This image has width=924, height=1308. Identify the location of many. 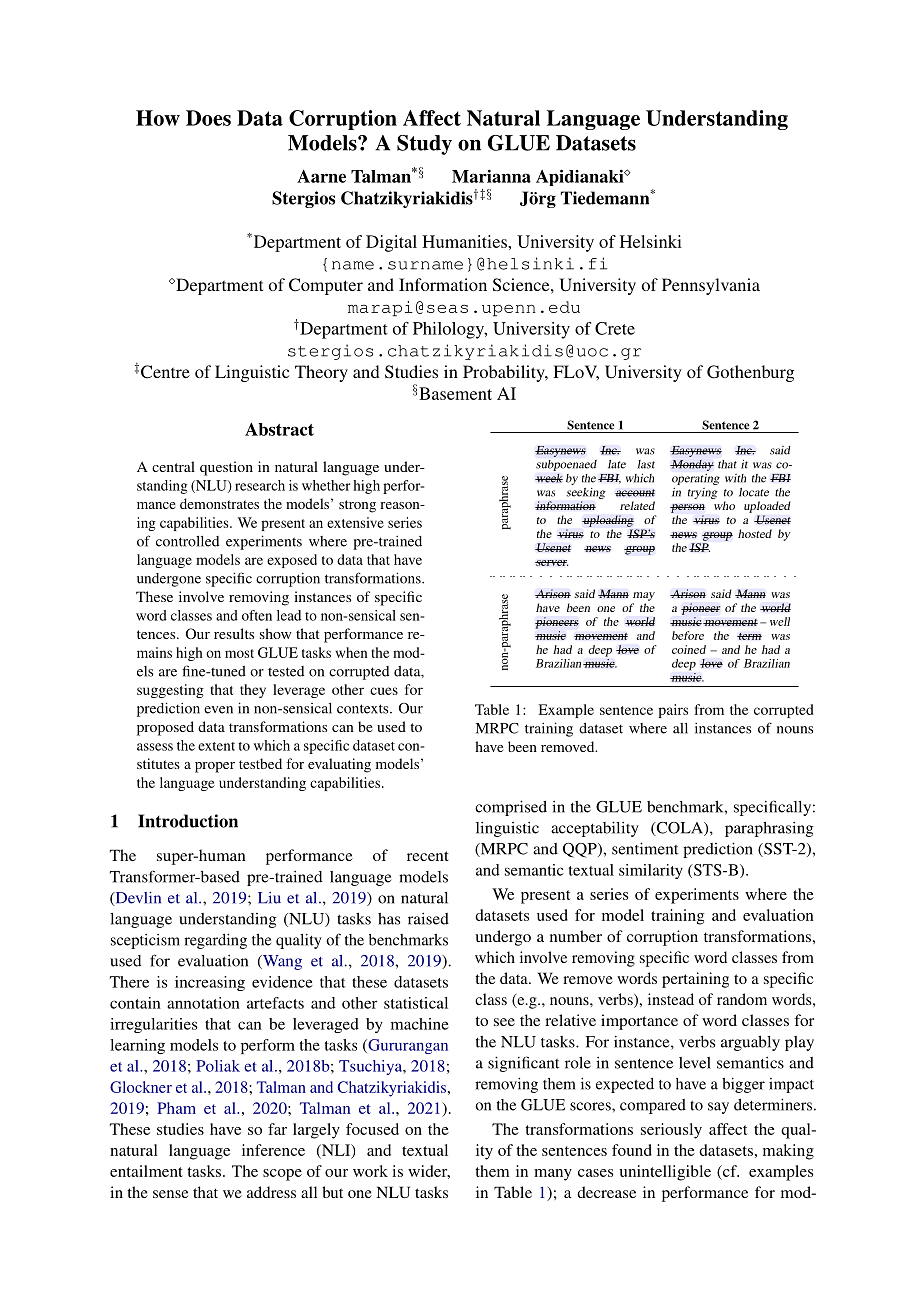
(553, 1175).
